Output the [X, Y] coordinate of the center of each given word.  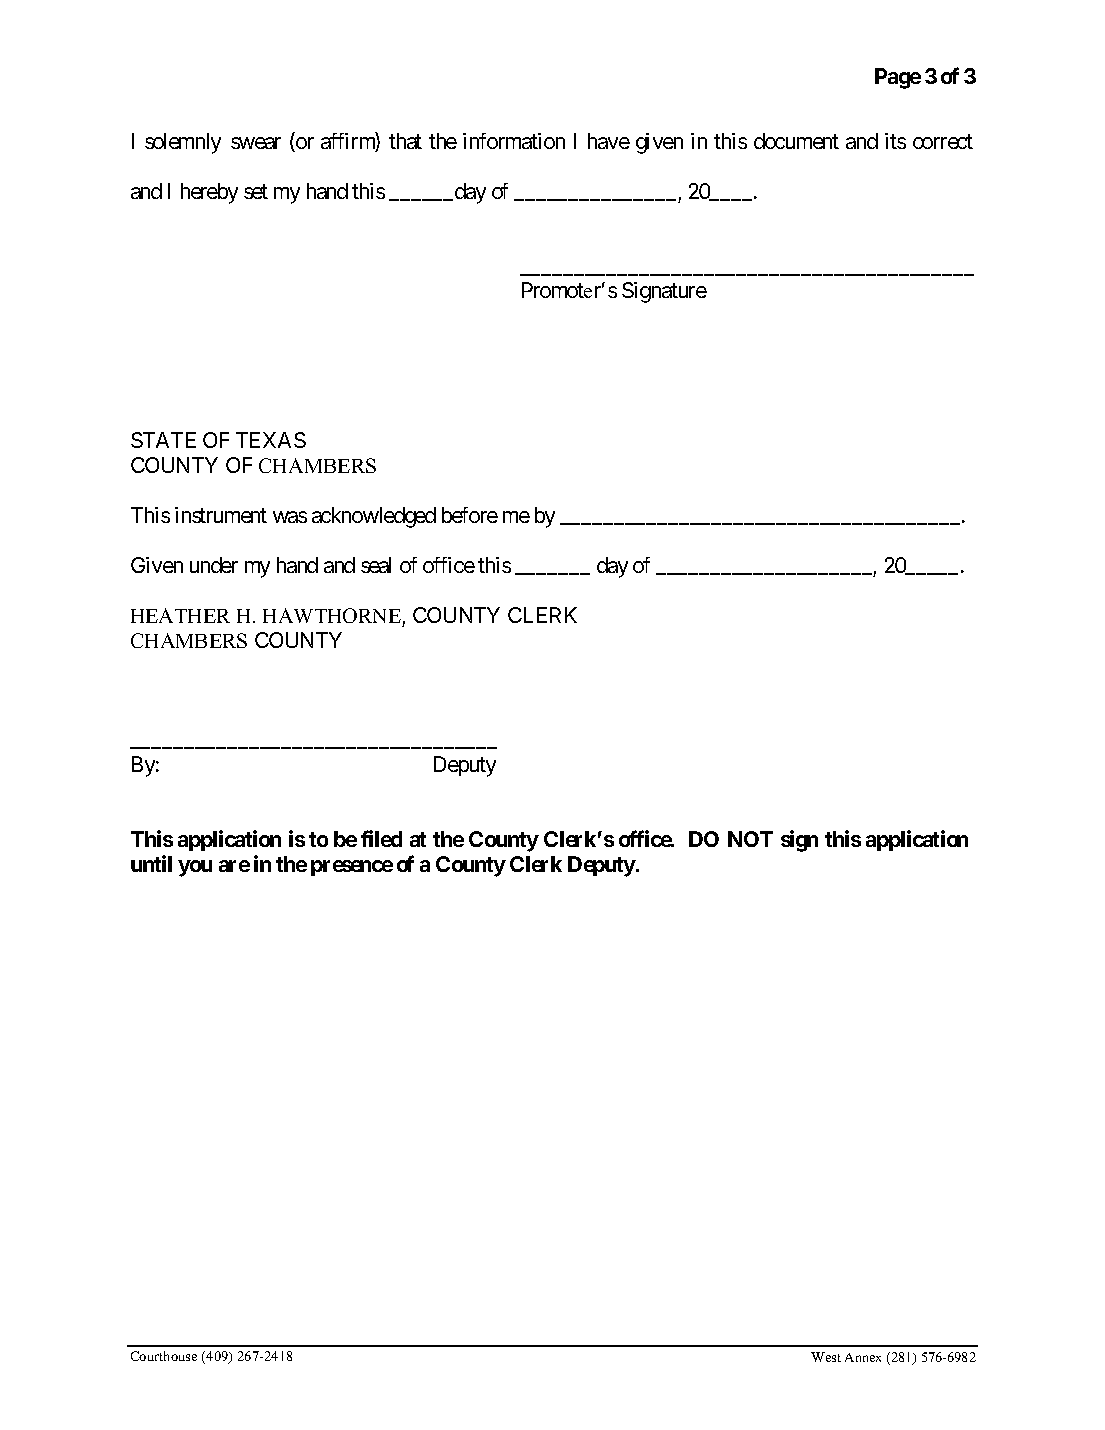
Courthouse [164, 1356]
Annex [863, 1357]
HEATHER [180, 615]
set [256, 192]
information [514, 141]
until [151, 863]
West [826, 1357]
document [796, 141]
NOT [750, 839]
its [895, 141]
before [470, 515]
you [195, 868]
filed [381, 838]
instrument [221, 515]
